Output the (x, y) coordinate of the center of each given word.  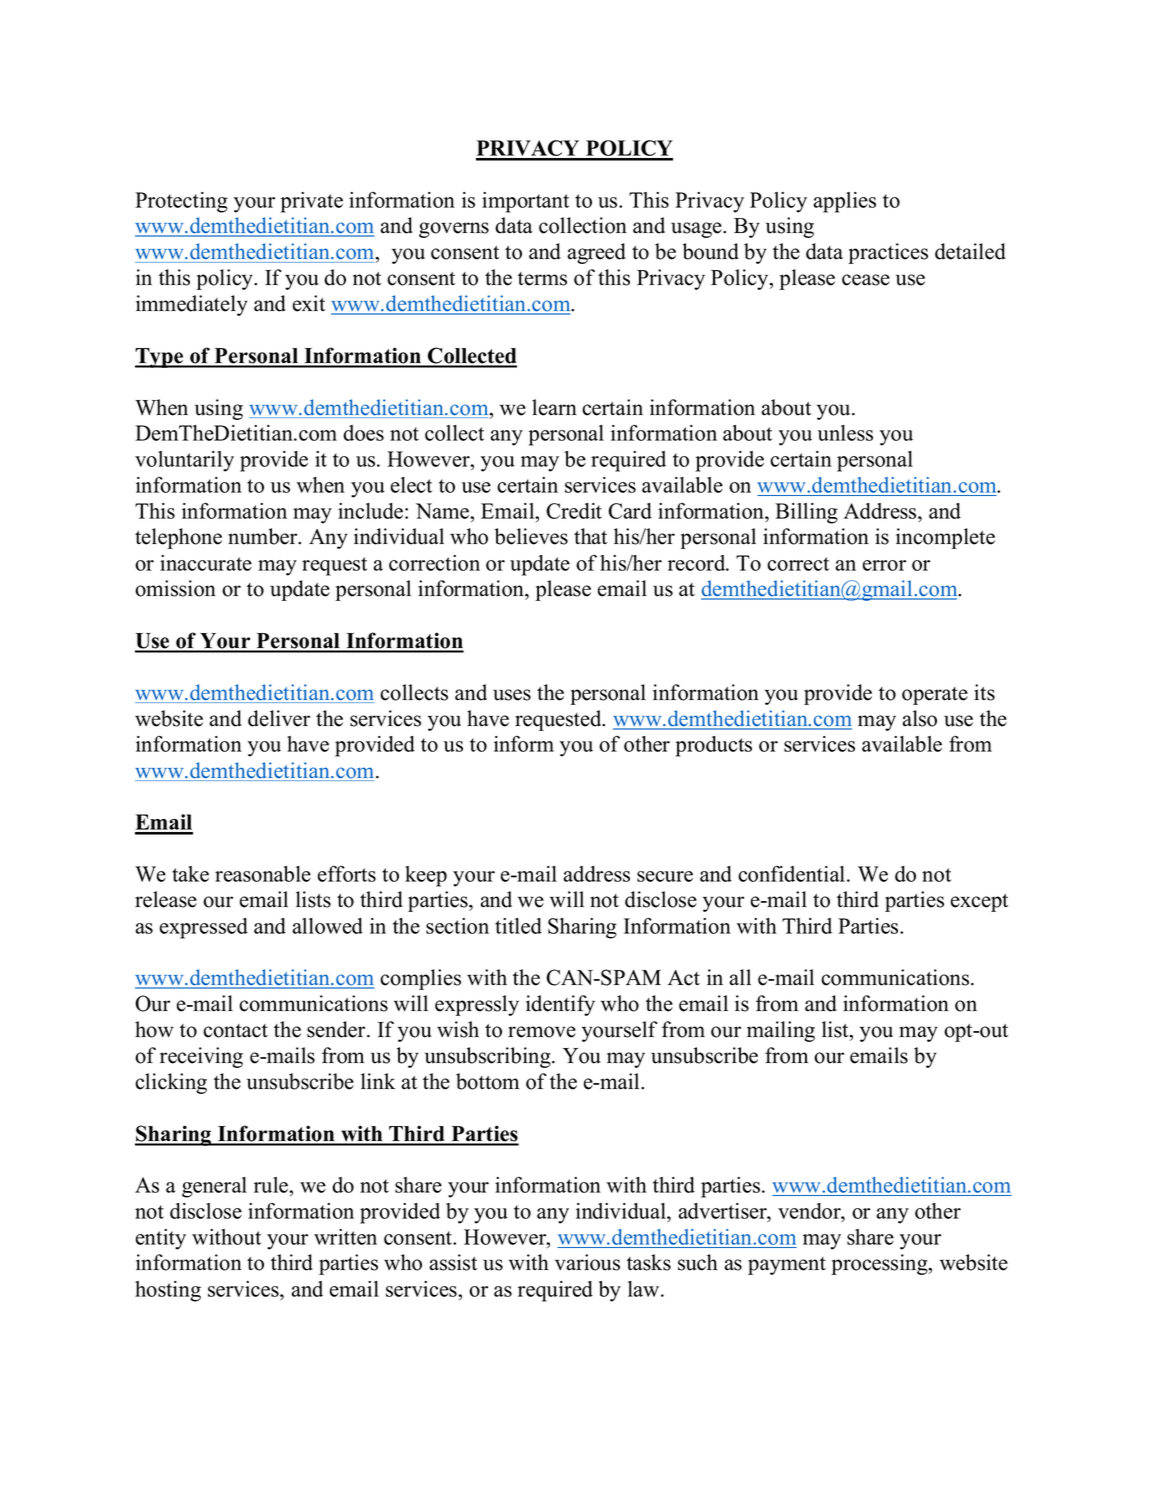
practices (888, 253)
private (312, 202)
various (587, 1262)
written (345, 1237)
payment (787, 1266)
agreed (596, 253)
